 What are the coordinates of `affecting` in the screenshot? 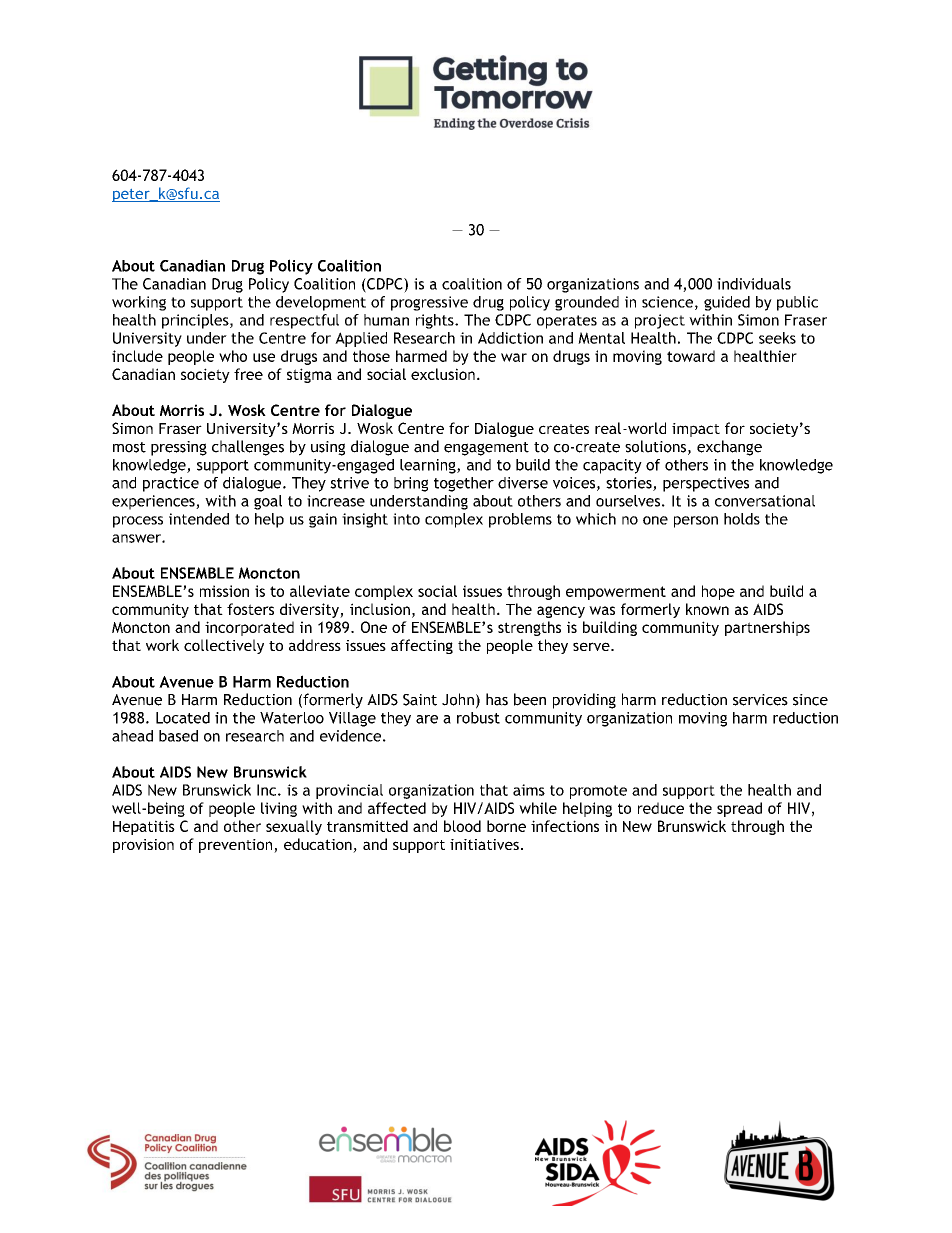 It's located at (422, 646).
